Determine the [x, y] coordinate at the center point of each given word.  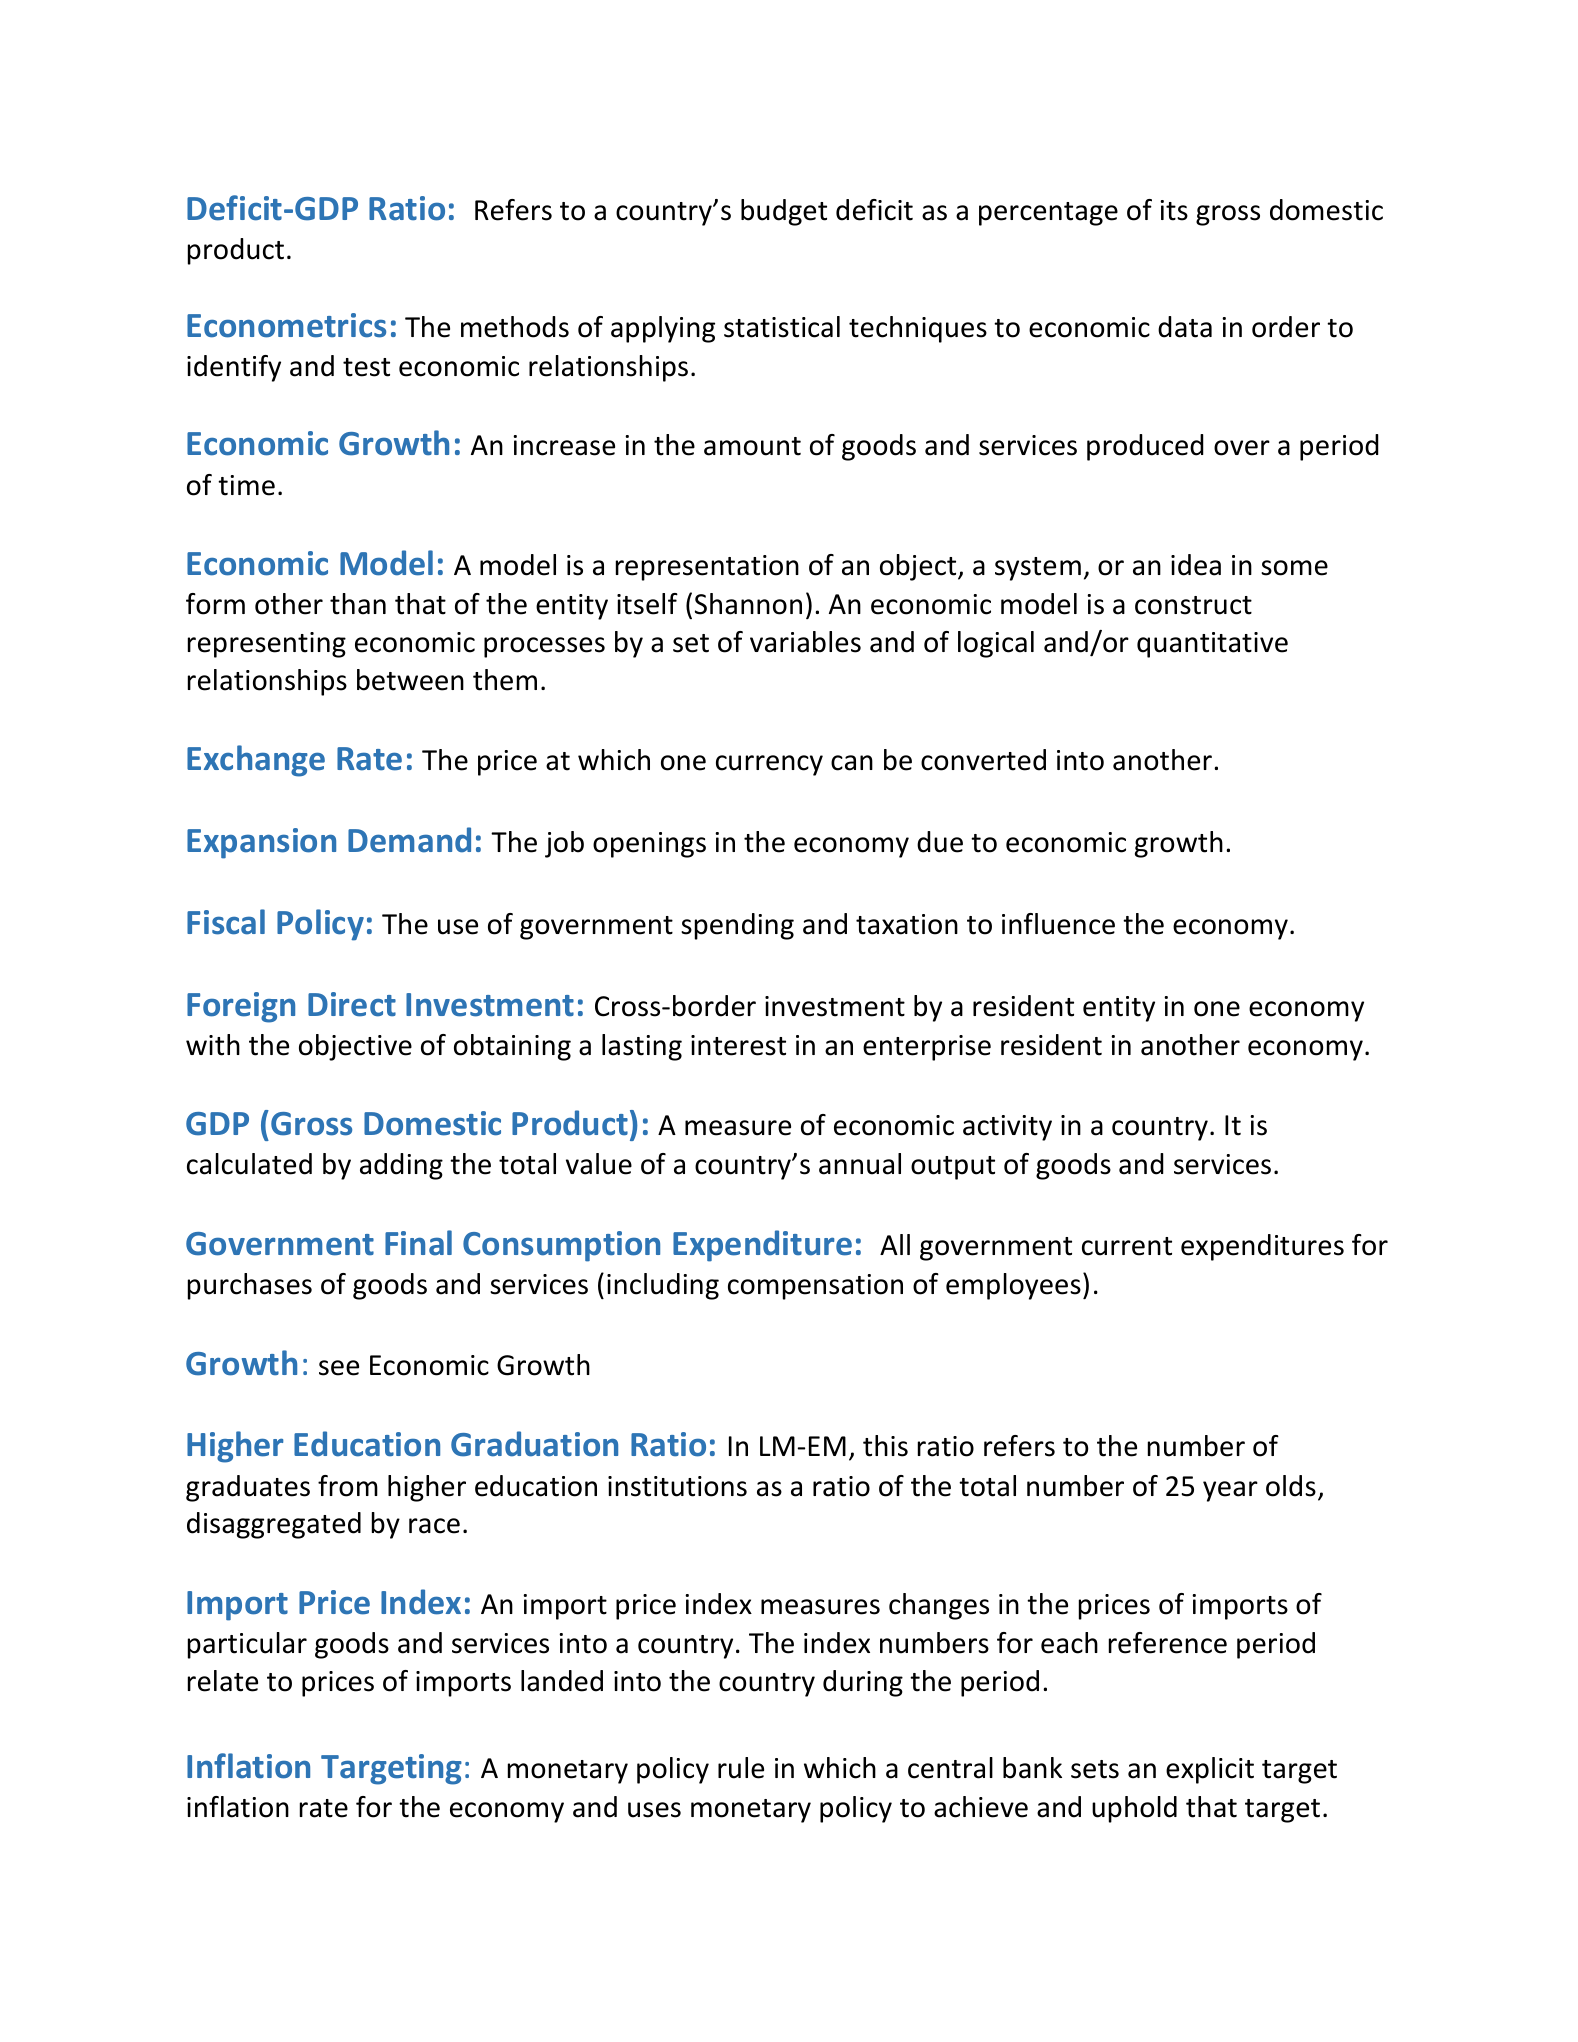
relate [223, 1681]
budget [784, 212]
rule [741, 1768]
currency [769, 765]
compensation [815, 1287]
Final [418, 1243]
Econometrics [286, 325]
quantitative [1212, 645]
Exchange [256, 761]
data [1185, 327]
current [1127, 1246]
